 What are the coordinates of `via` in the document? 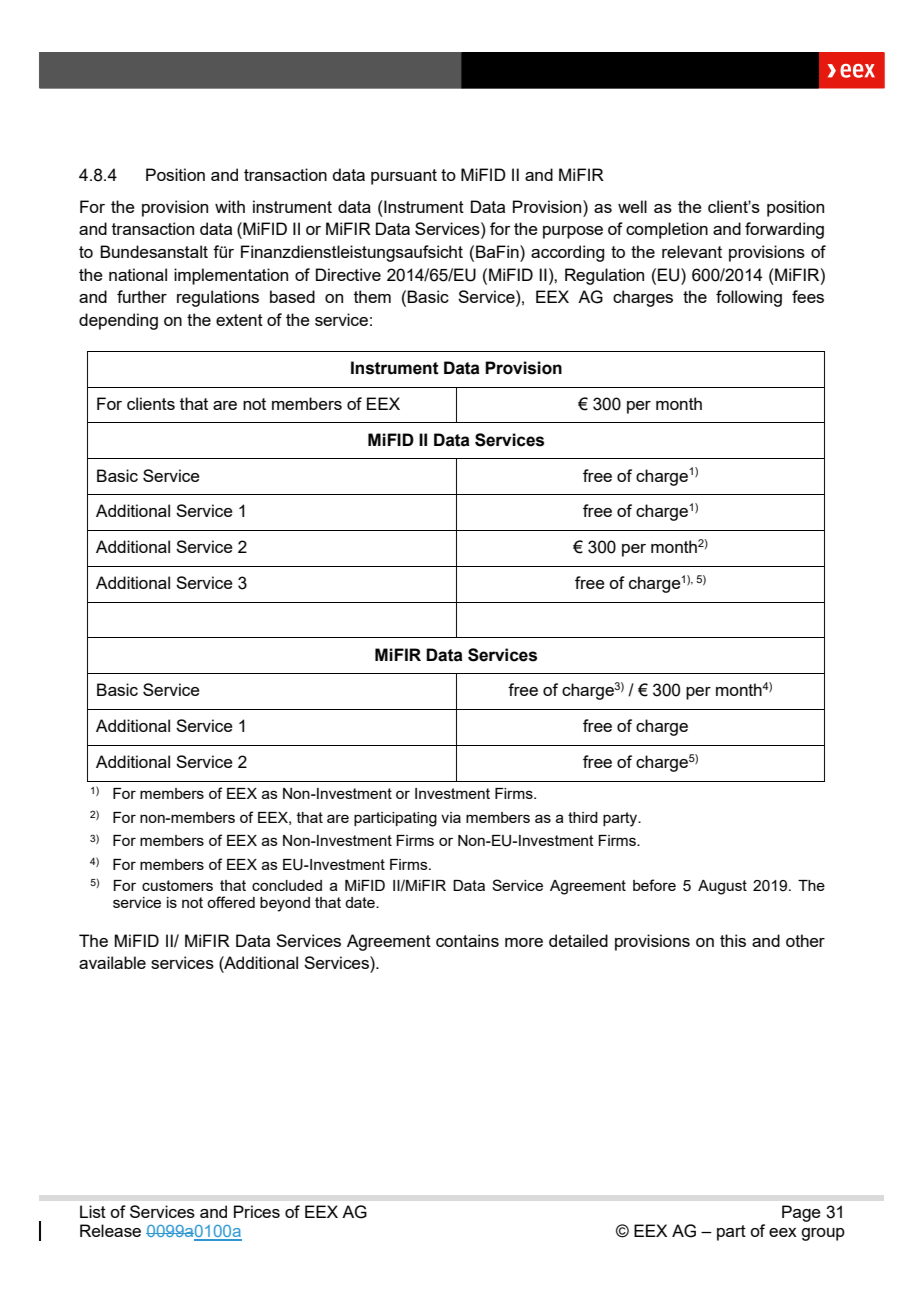 It's located at (451, 817).
